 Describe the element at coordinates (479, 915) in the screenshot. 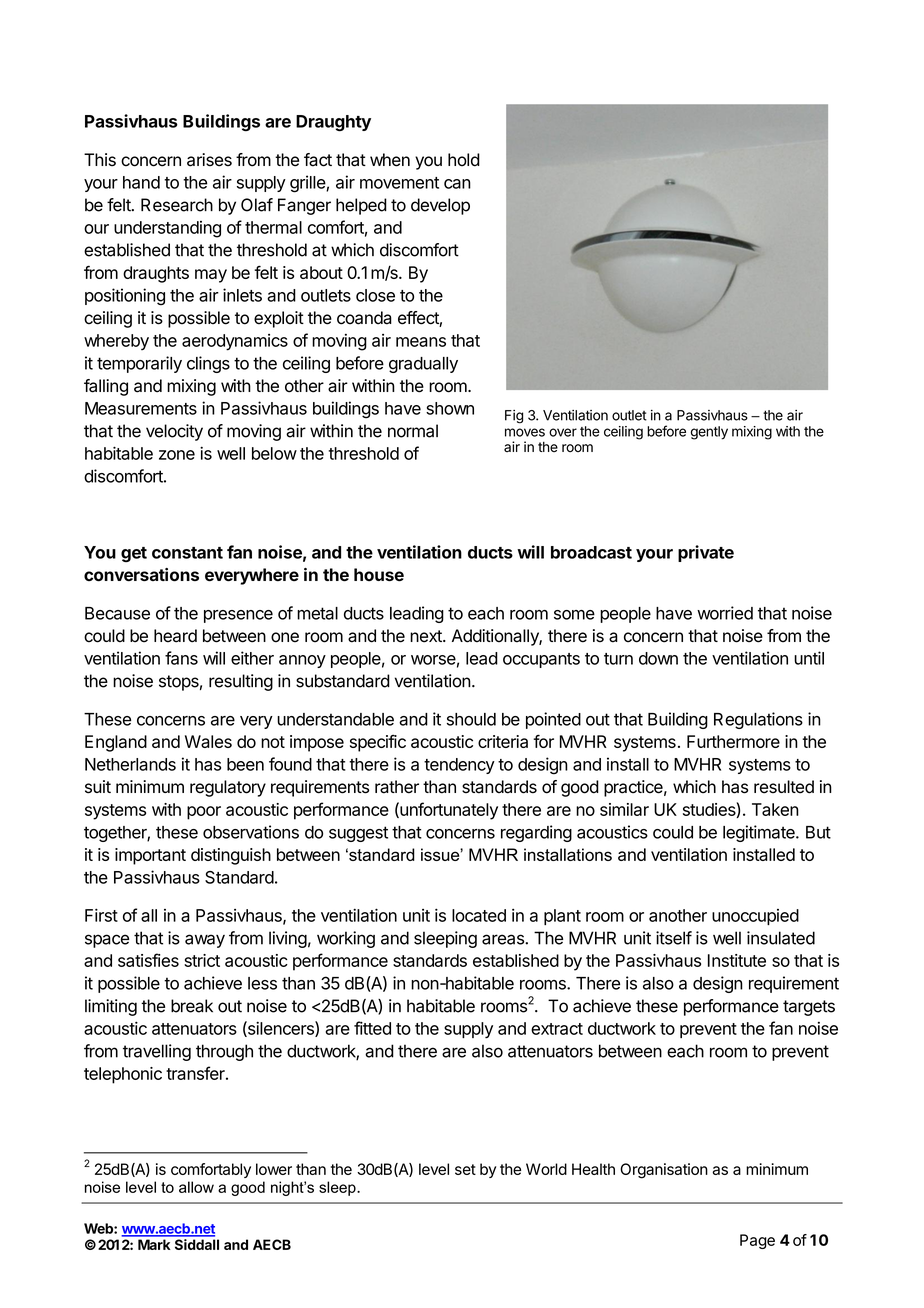

I see `located` at that location.
